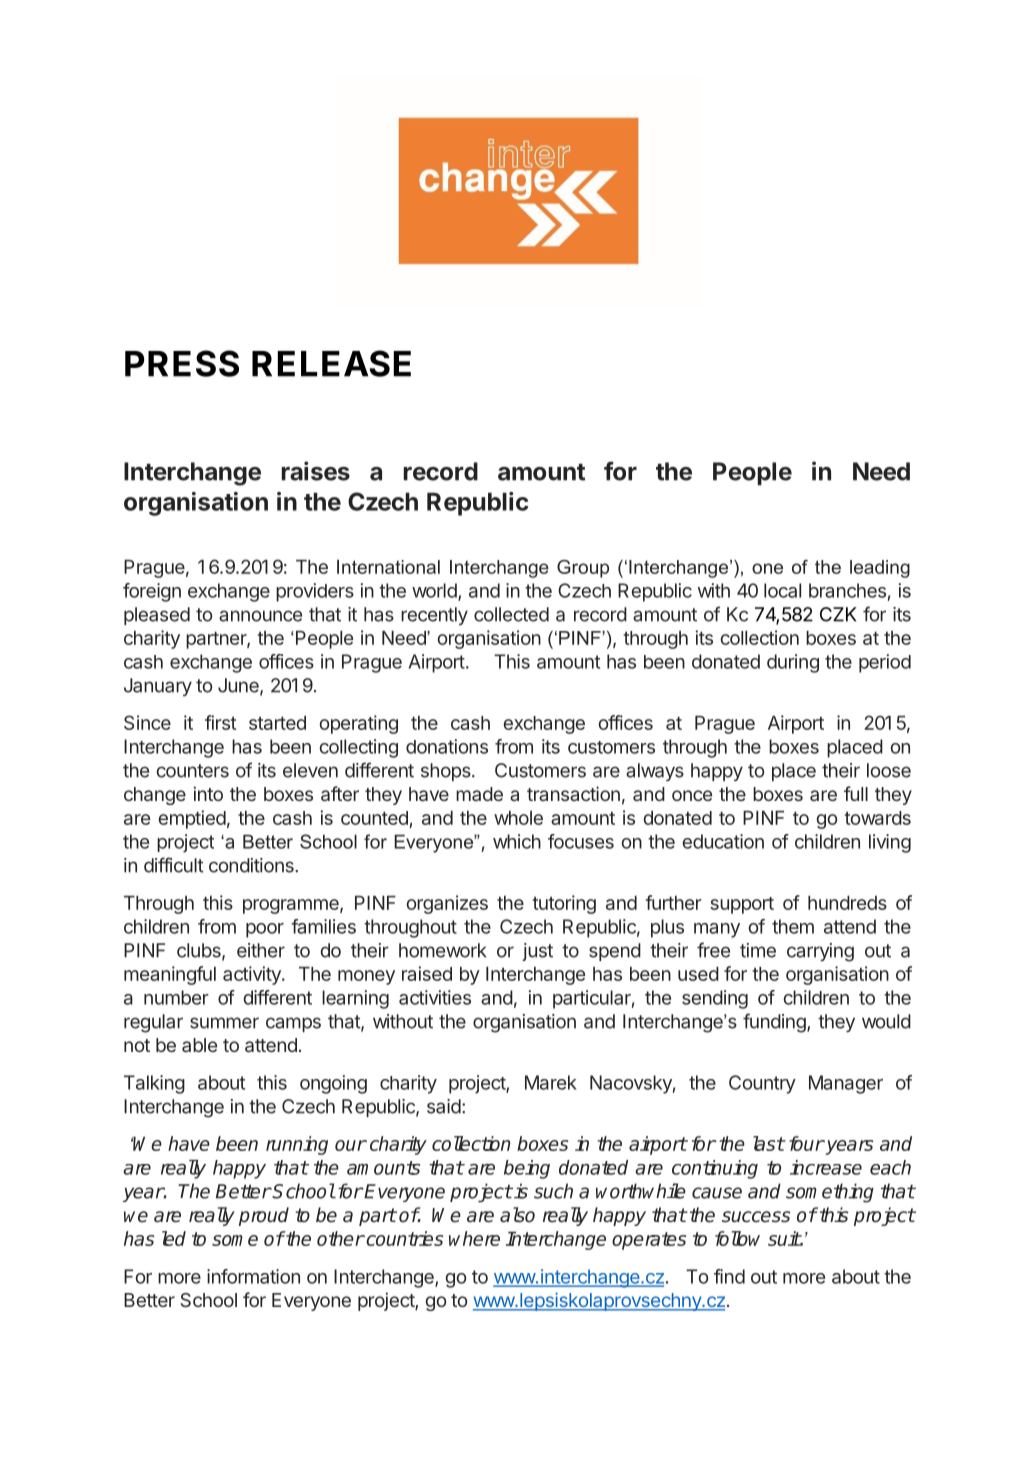 Image resolution: width=1034 pixels, height=1462 pixels. What do you see at coordinates (265, 930) in the page?
I see `poor` at bounding box center [265, 930].
